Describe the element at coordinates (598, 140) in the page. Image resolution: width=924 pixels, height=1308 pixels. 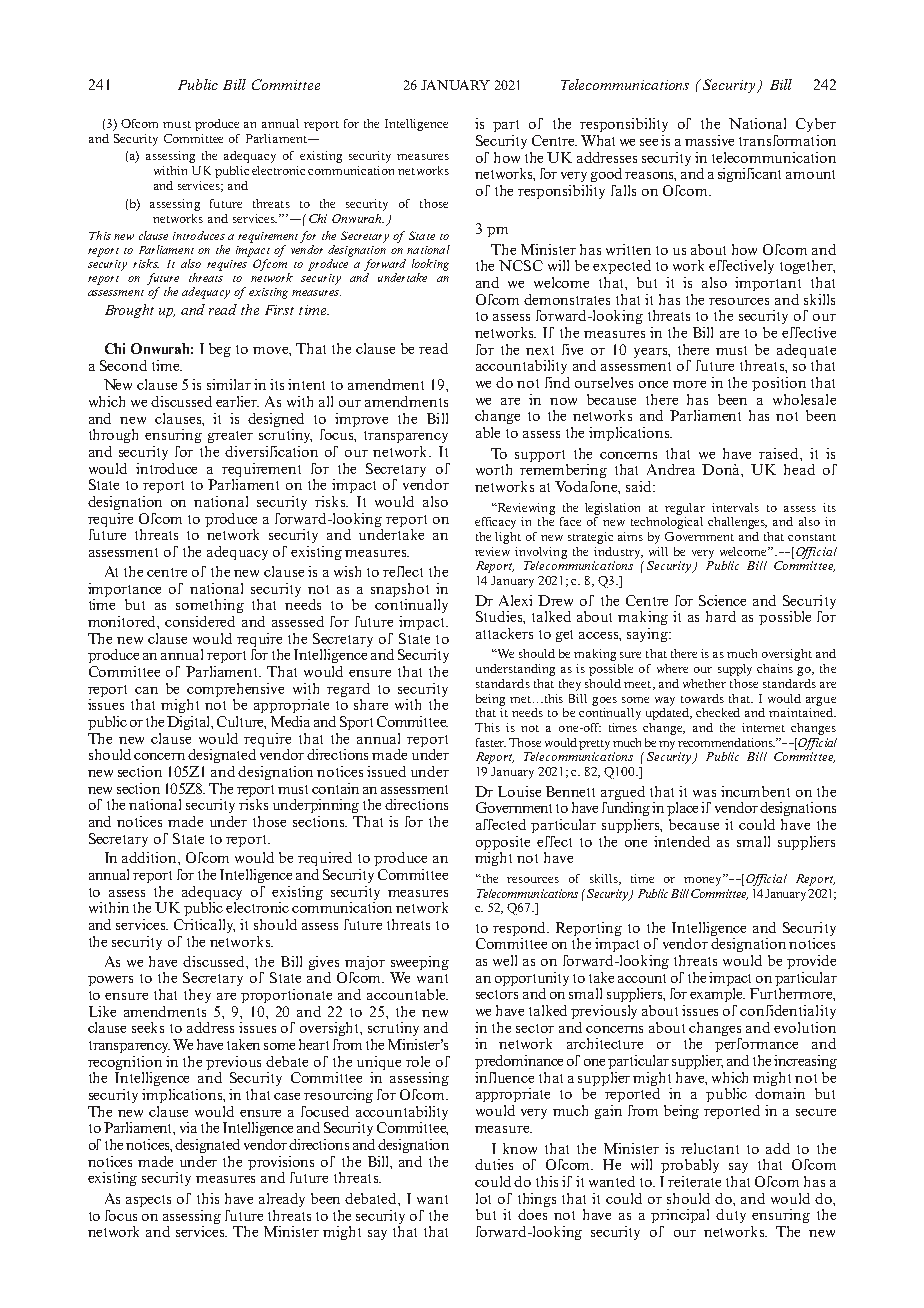
I see `What` at that location.
